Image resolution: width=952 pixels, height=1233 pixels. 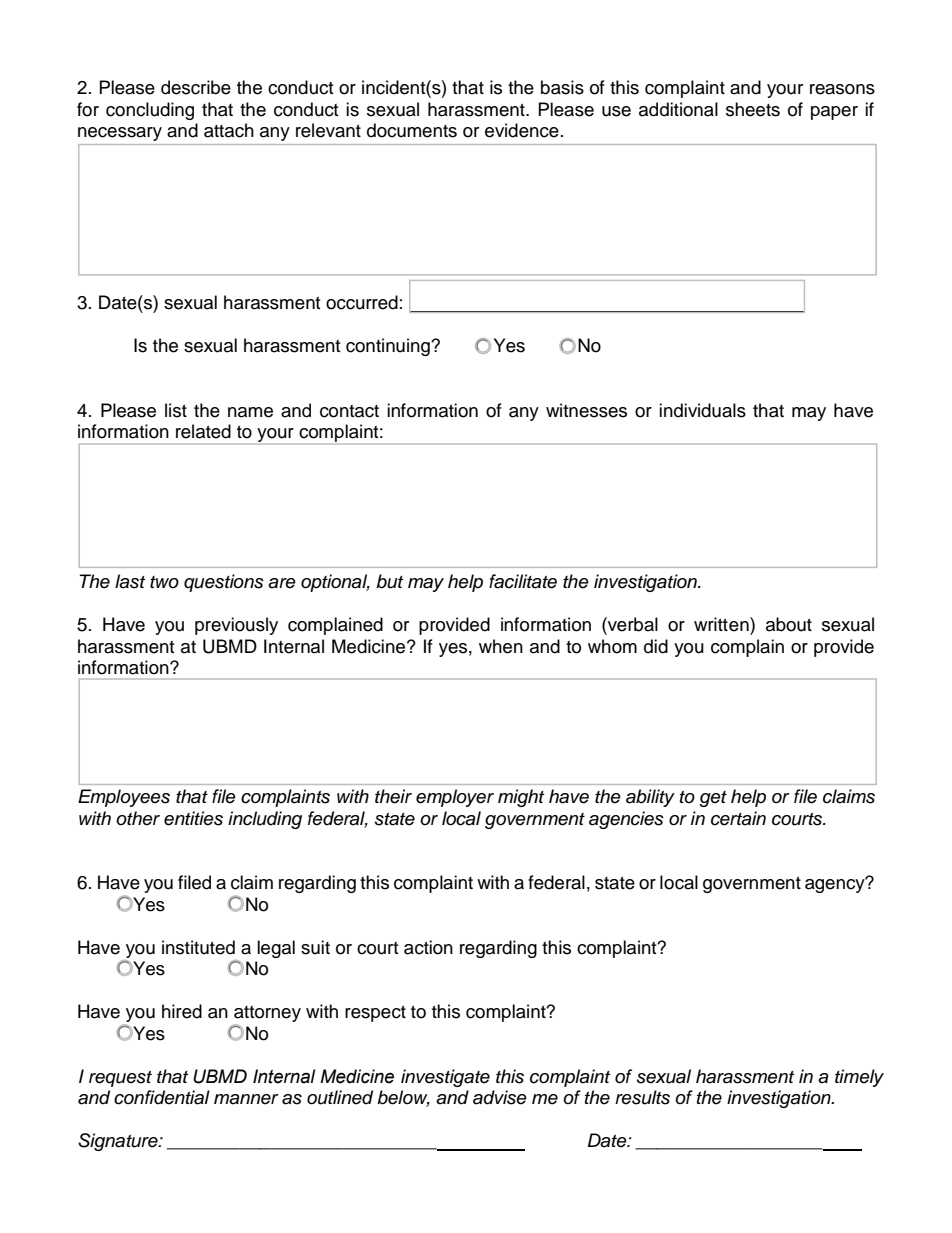 What do you see at coordinates (738, 818) in the screenshot?
I see `certain` at bounding box center [738, 818].
